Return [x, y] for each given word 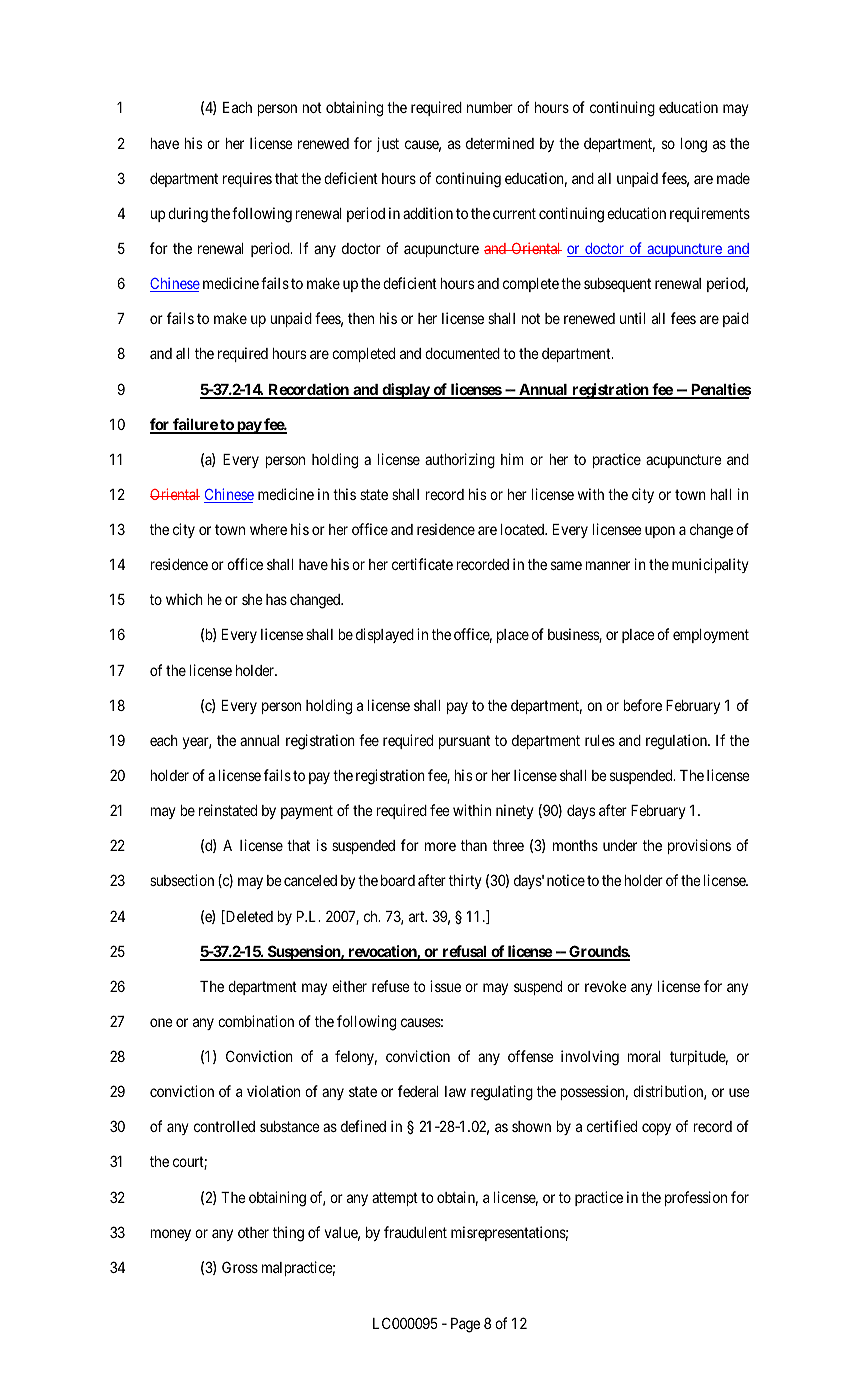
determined [500, 143]
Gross [240, 1267]
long [693, 145]
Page [465, 1325]
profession [696, 1198]
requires [247, 179]
